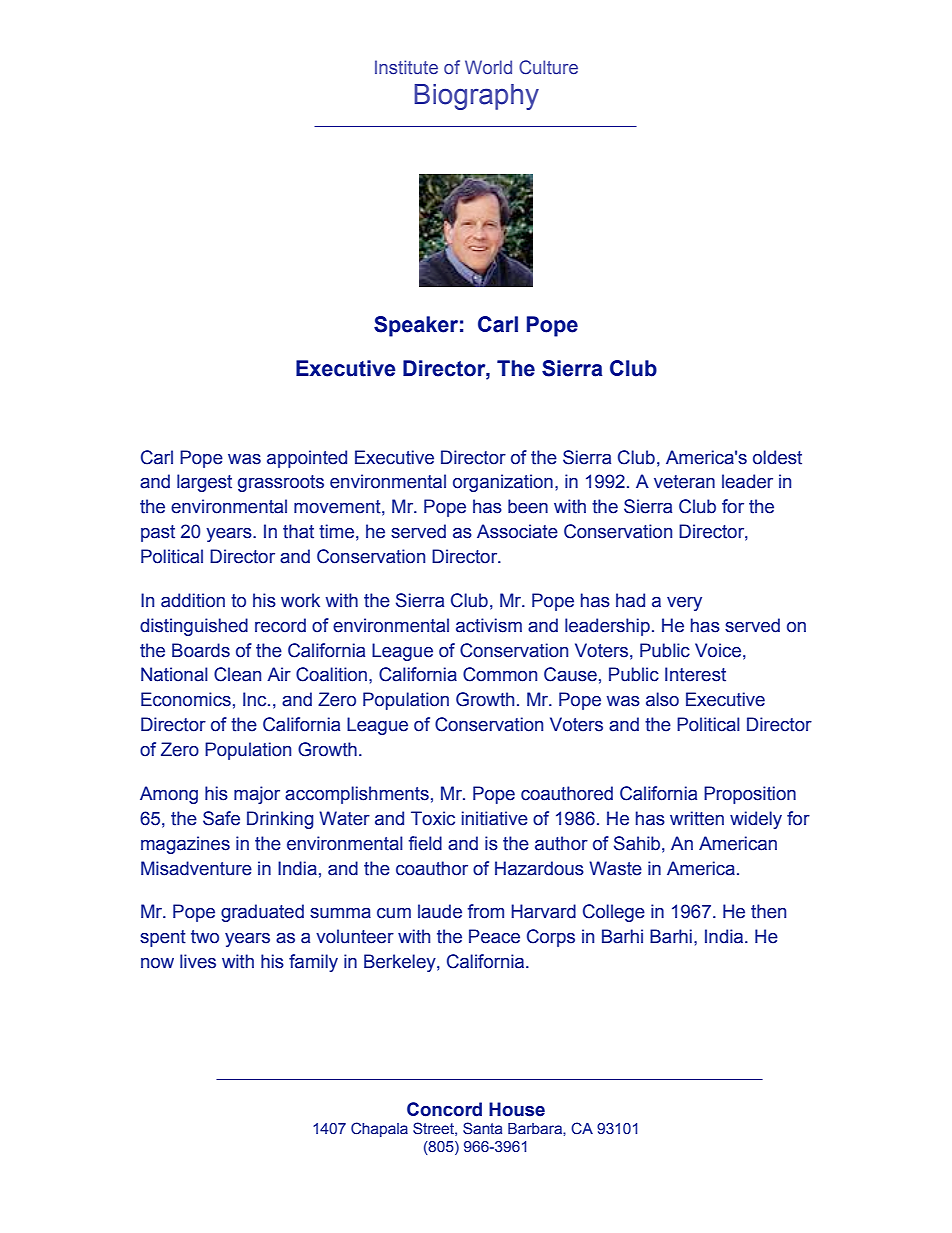  I want to click on oldest, so click(777, 457).
